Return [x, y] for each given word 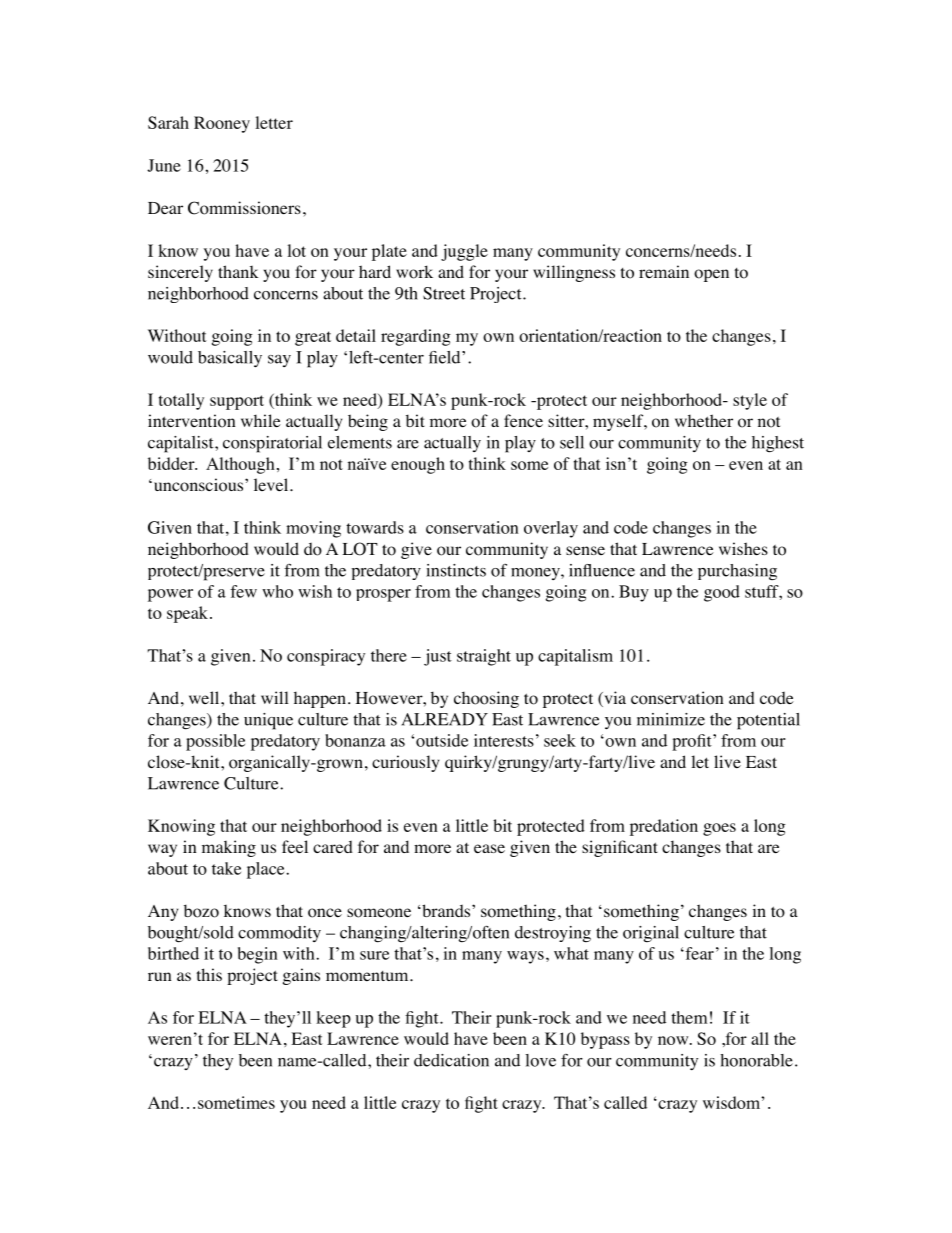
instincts [456, 570]
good [722, 593]
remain [664, 271]
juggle [464, 252]
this [209, 974]
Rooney [222, 124]
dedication [451, 1060]
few [243, 591]
